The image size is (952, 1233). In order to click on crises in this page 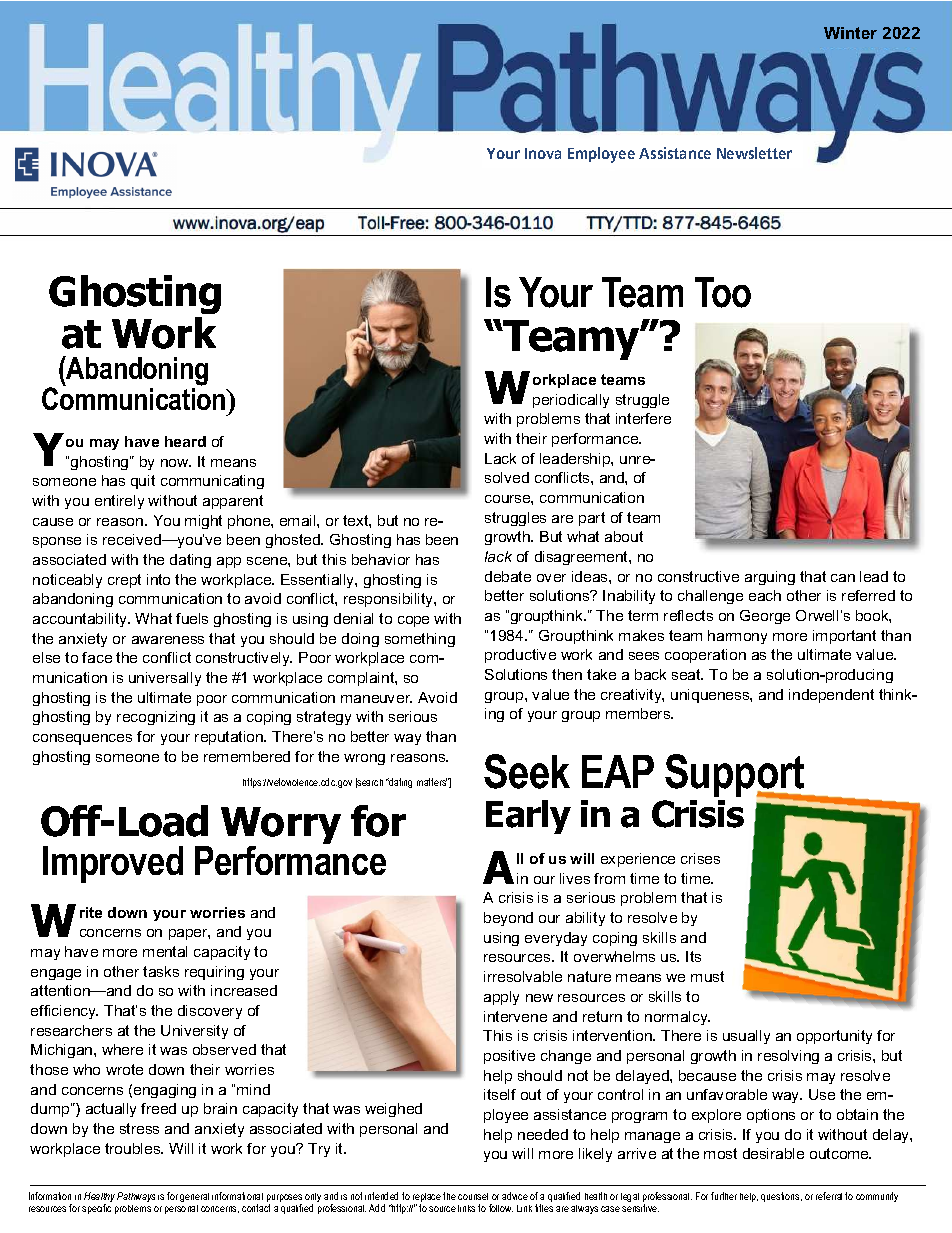, I will do `click(700, 858)`.
